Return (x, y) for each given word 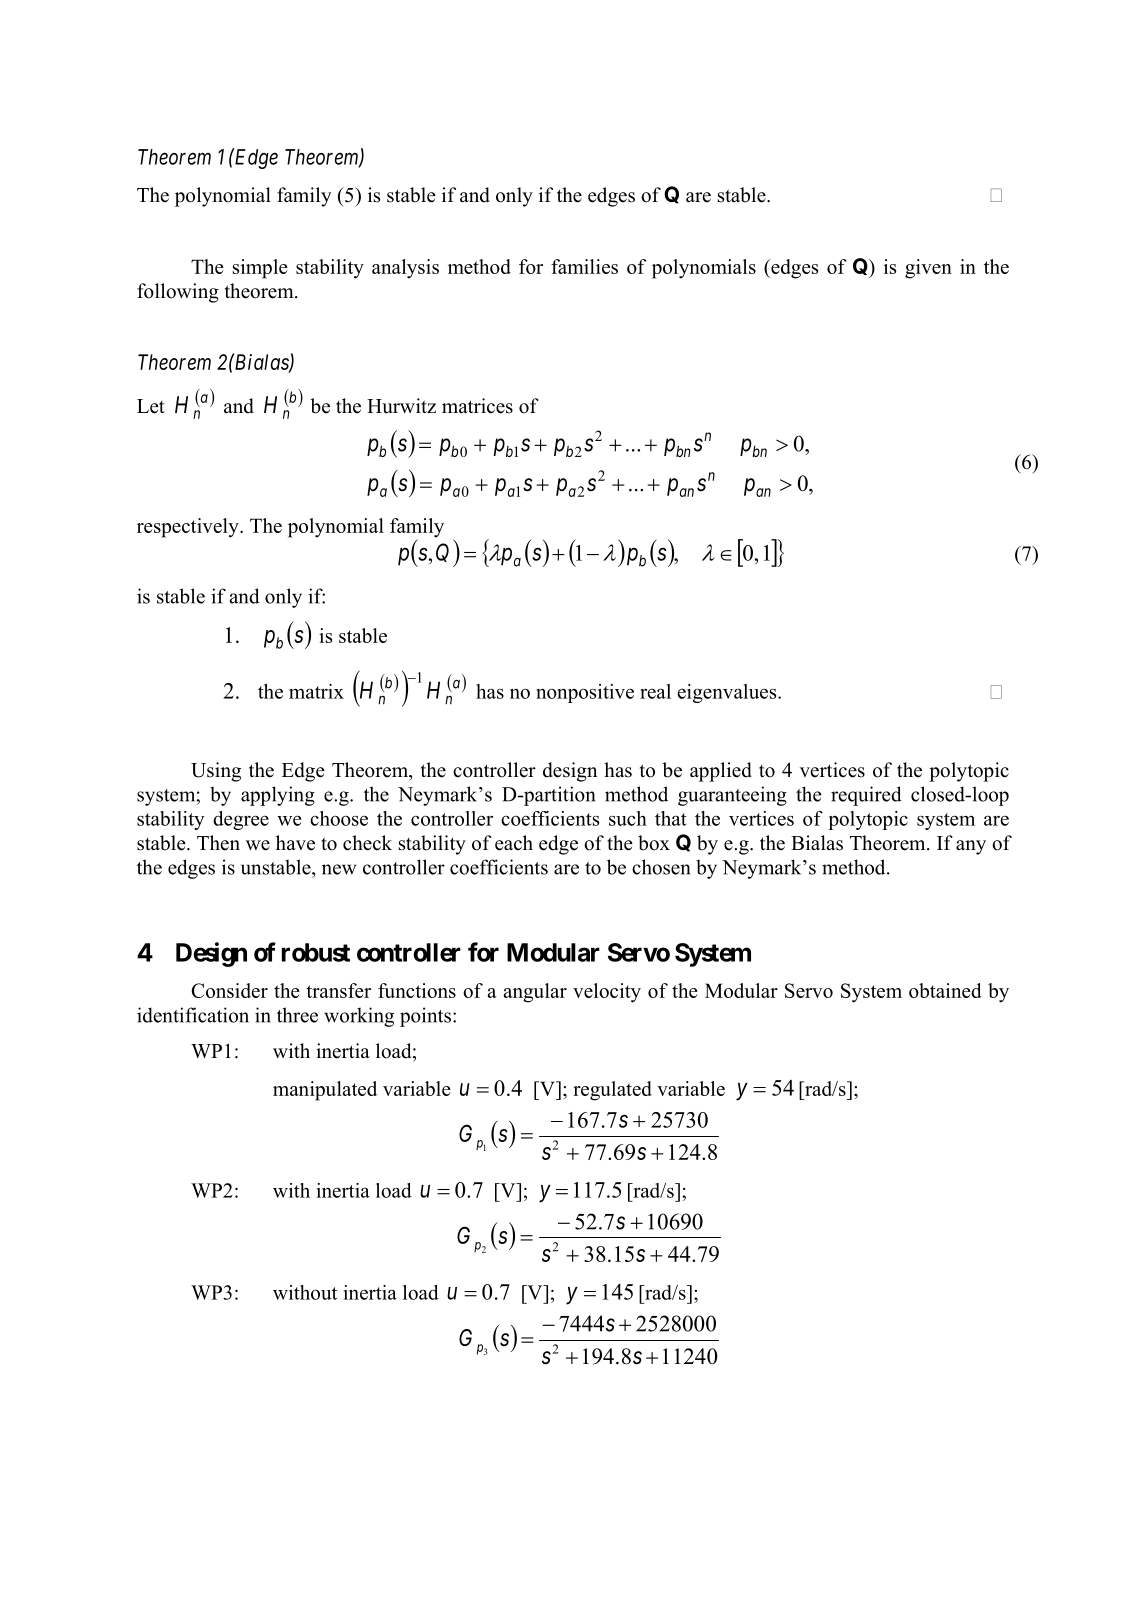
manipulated (325, 1091)
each (514, 843)
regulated (612, 1091)
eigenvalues (728, 693)
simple (260, 269)
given (928, 269)
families (584, 266)
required (866, 796)
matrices (477, 406)
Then (218, 843)
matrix (316, 691)
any (971, 847)
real (655, 691)
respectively (189, 528)
